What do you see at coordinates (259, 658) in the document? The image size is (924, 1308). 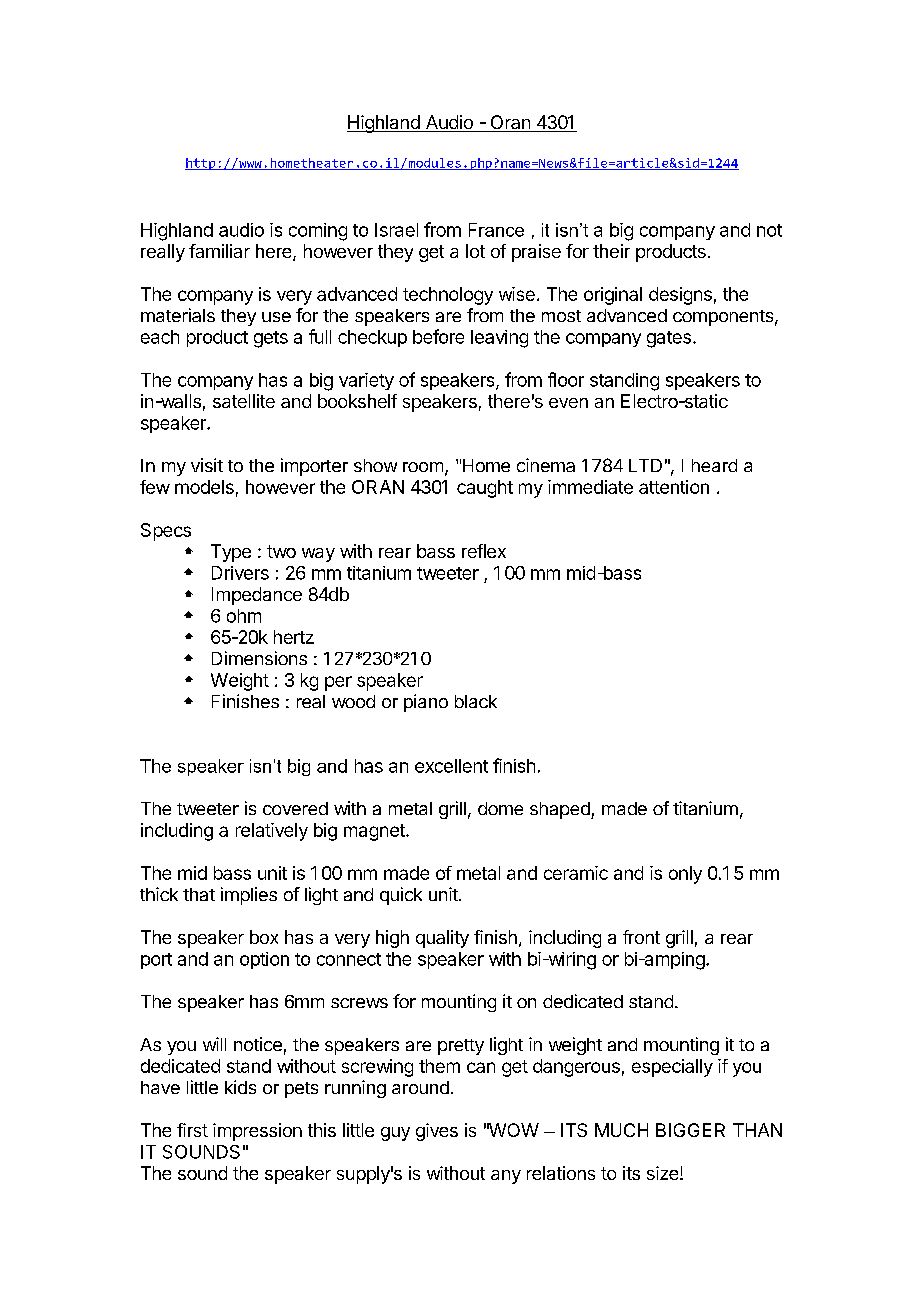 I see `Dimensions` at bounding box center [259, 658].
